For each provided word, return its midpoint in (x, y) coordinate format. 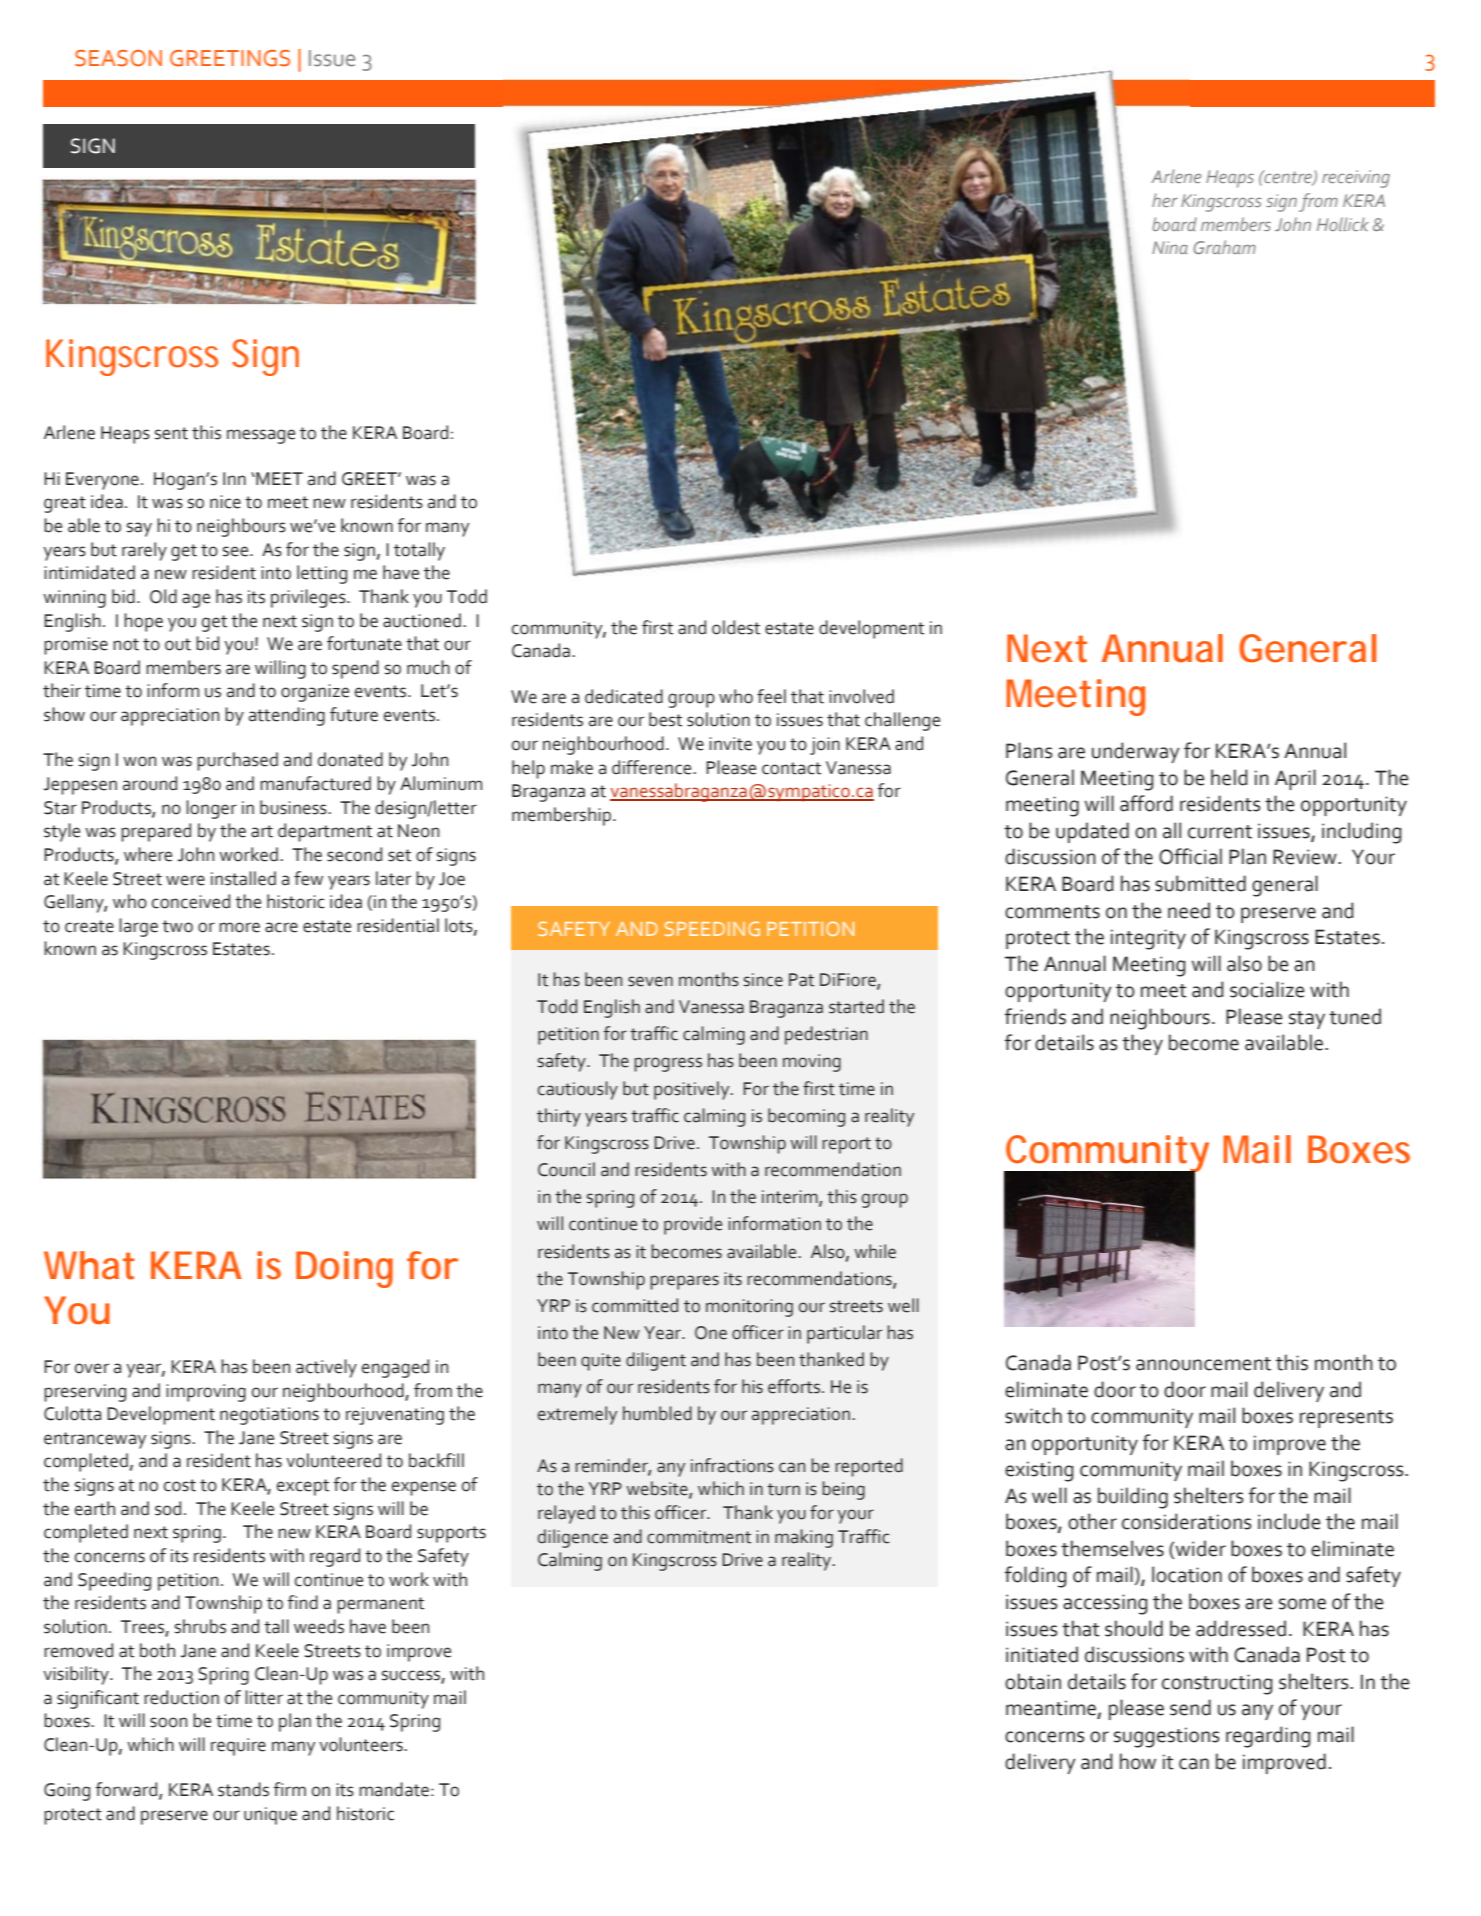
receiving (1356, 179)
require (238, 1747)
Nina (1170, 247)
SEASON (118, 58)
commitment (699, 1537)
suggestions (1166, 1737)
